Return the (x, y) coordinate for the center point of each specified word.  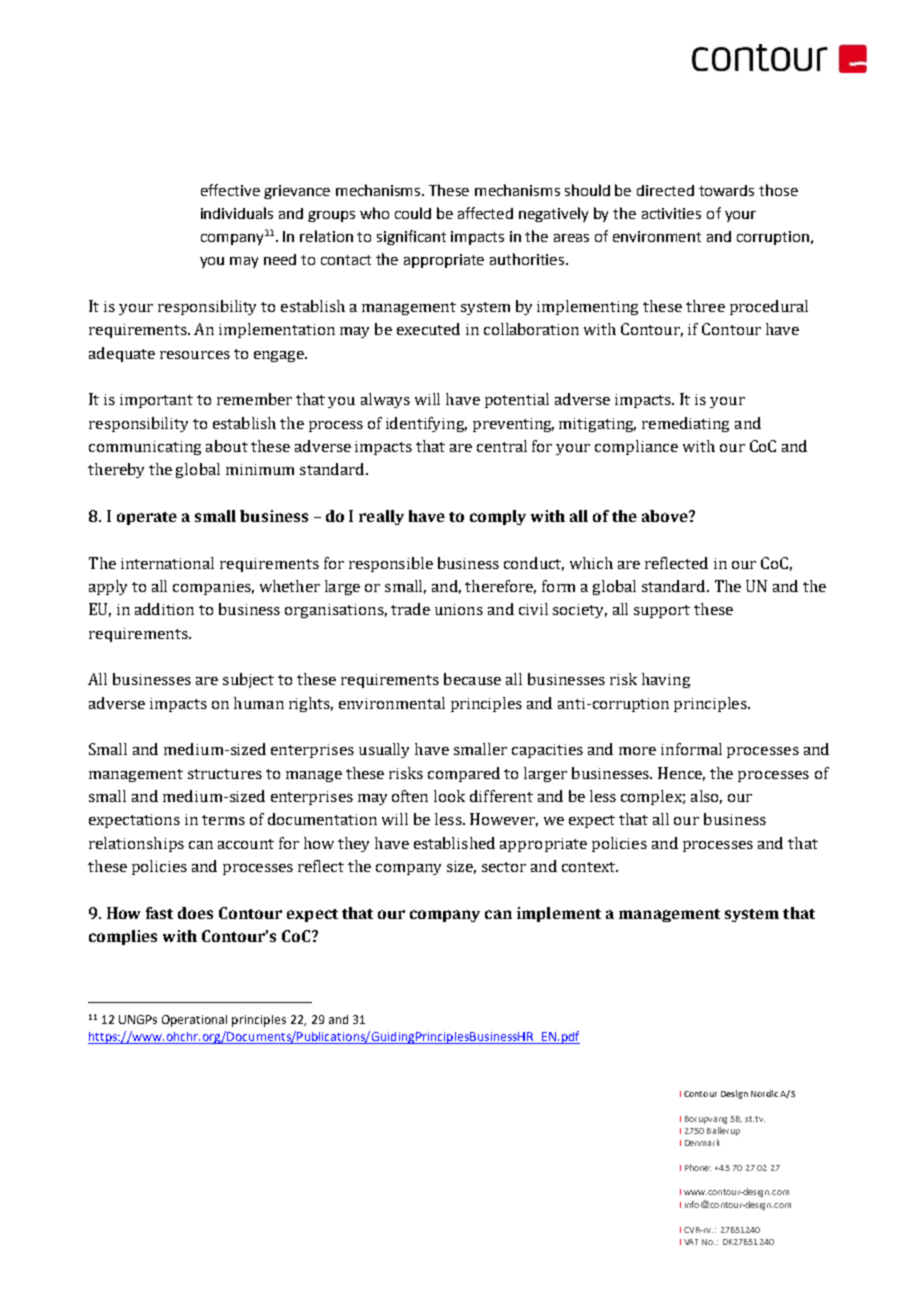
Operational (194, 1021)
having (666, 680)
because (472, 679)
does (195, 913)
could (413, 213)
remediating (685, 424)
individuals (237, 213)
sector (504, 867)
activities (671, 213)
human (259, 703)
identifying (426, 424)
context (590, 867)
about (227, 446)
